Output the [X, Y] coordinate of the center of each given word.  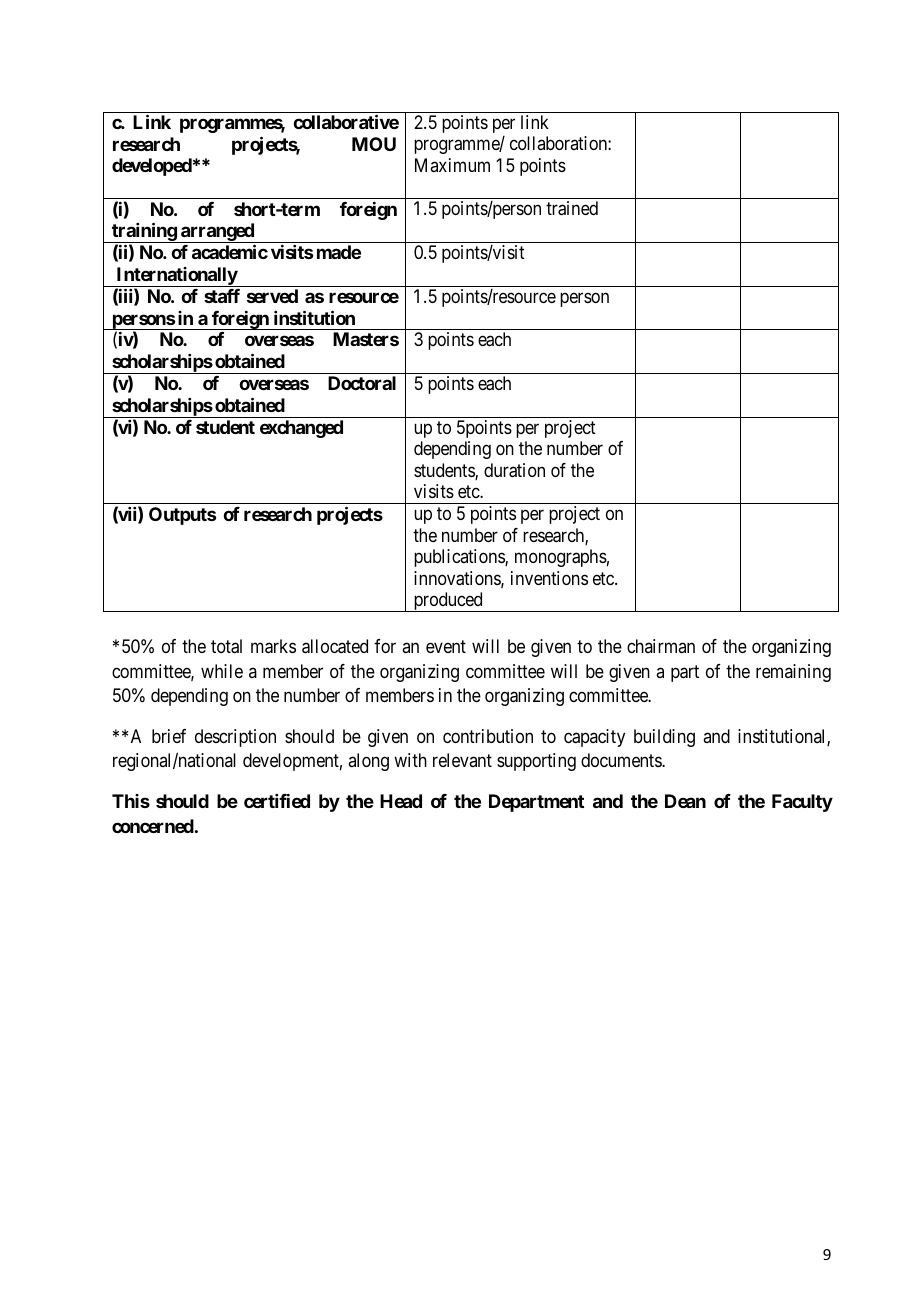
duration [514, 470]
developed [152, 167]
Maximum [452, 165]
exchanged [301, 429]
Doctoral [362, 383]
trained [572, 208]
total [226, 646]
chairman [661, 646]
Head [401, 801]
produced [448, 602]
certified [277, 801]
